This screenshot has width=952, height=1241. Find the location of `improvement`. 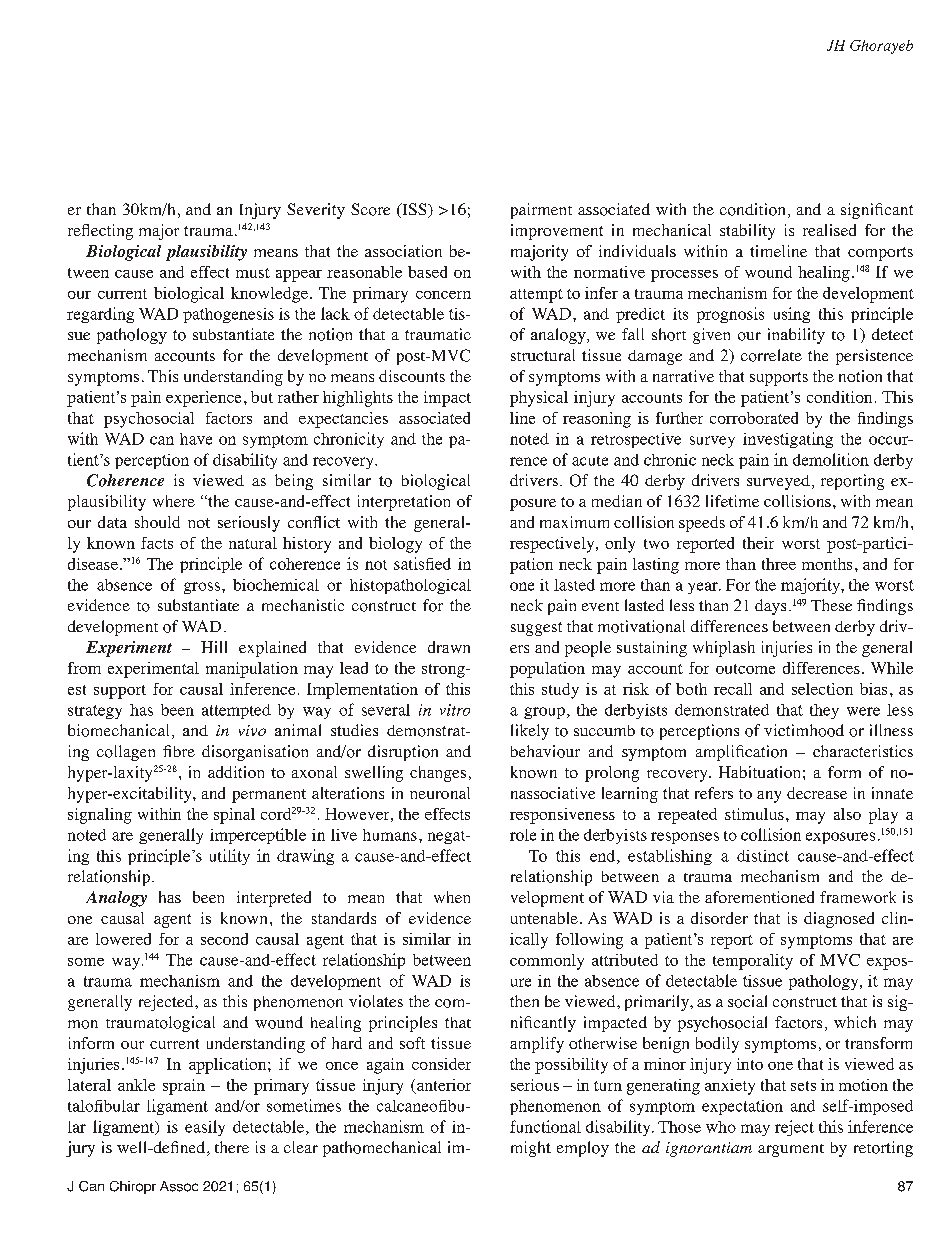

improvement is located at coordinates (557, 232).
